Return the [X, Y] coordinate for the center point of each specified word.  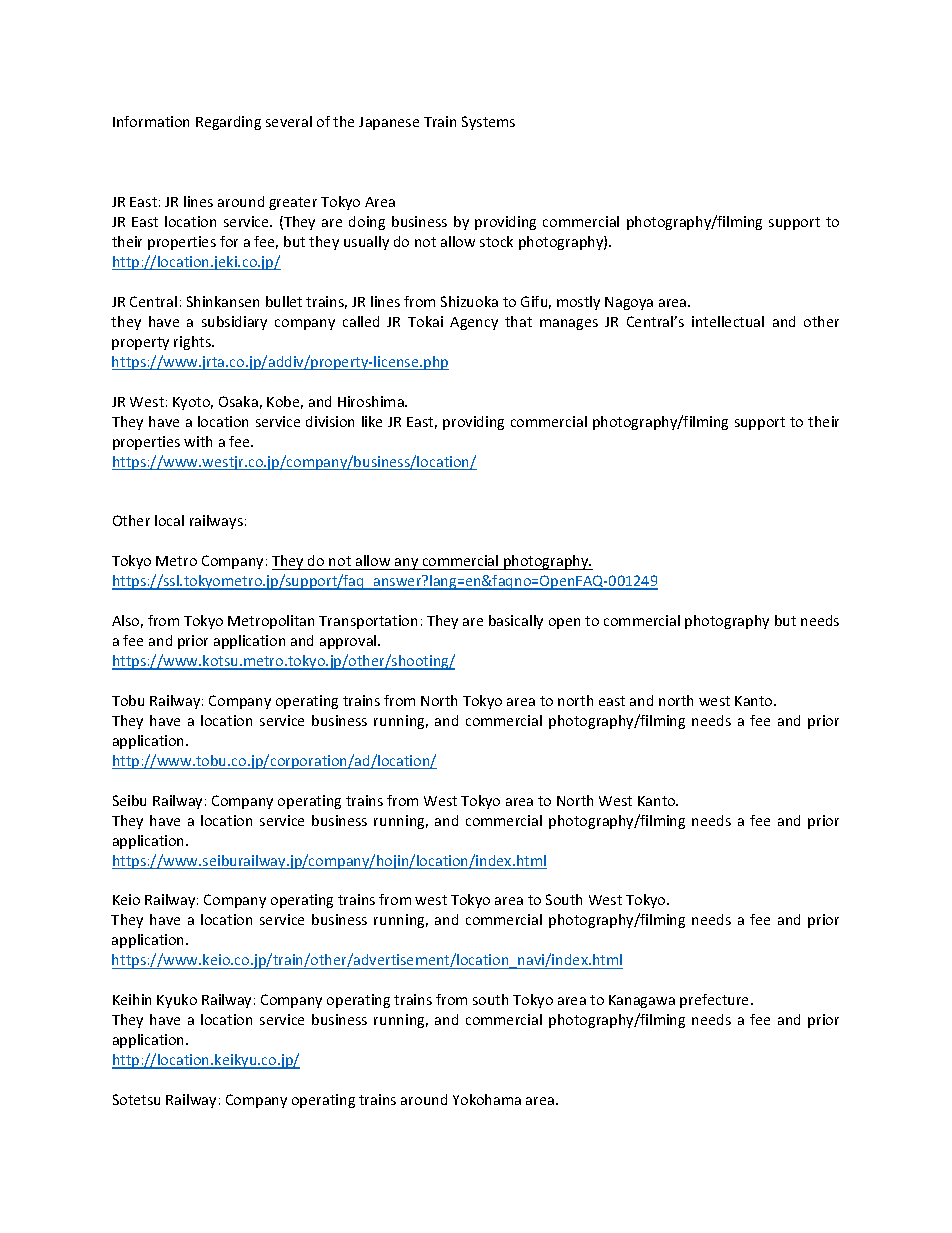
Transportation [368, 622]
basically [516, 622]
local [169, 520]
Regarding [228, 123]
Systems [488, 123]
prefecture [716, 1001]
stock [496, 241]
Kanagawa [642, 1001]
